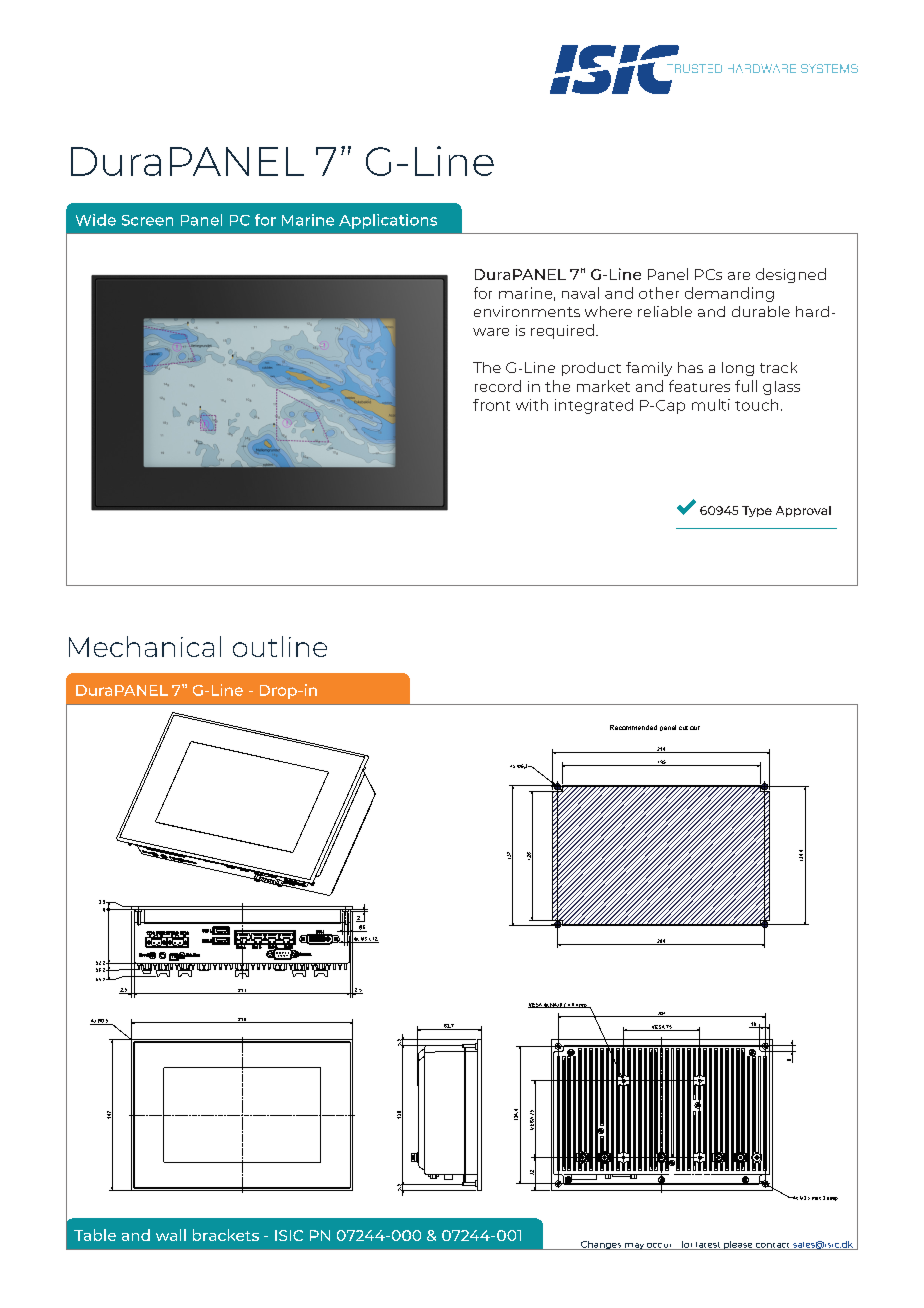 Image resolution: width=924 pixels, height=1308 pixels. I want to click on demanding, so click(729, 294).
